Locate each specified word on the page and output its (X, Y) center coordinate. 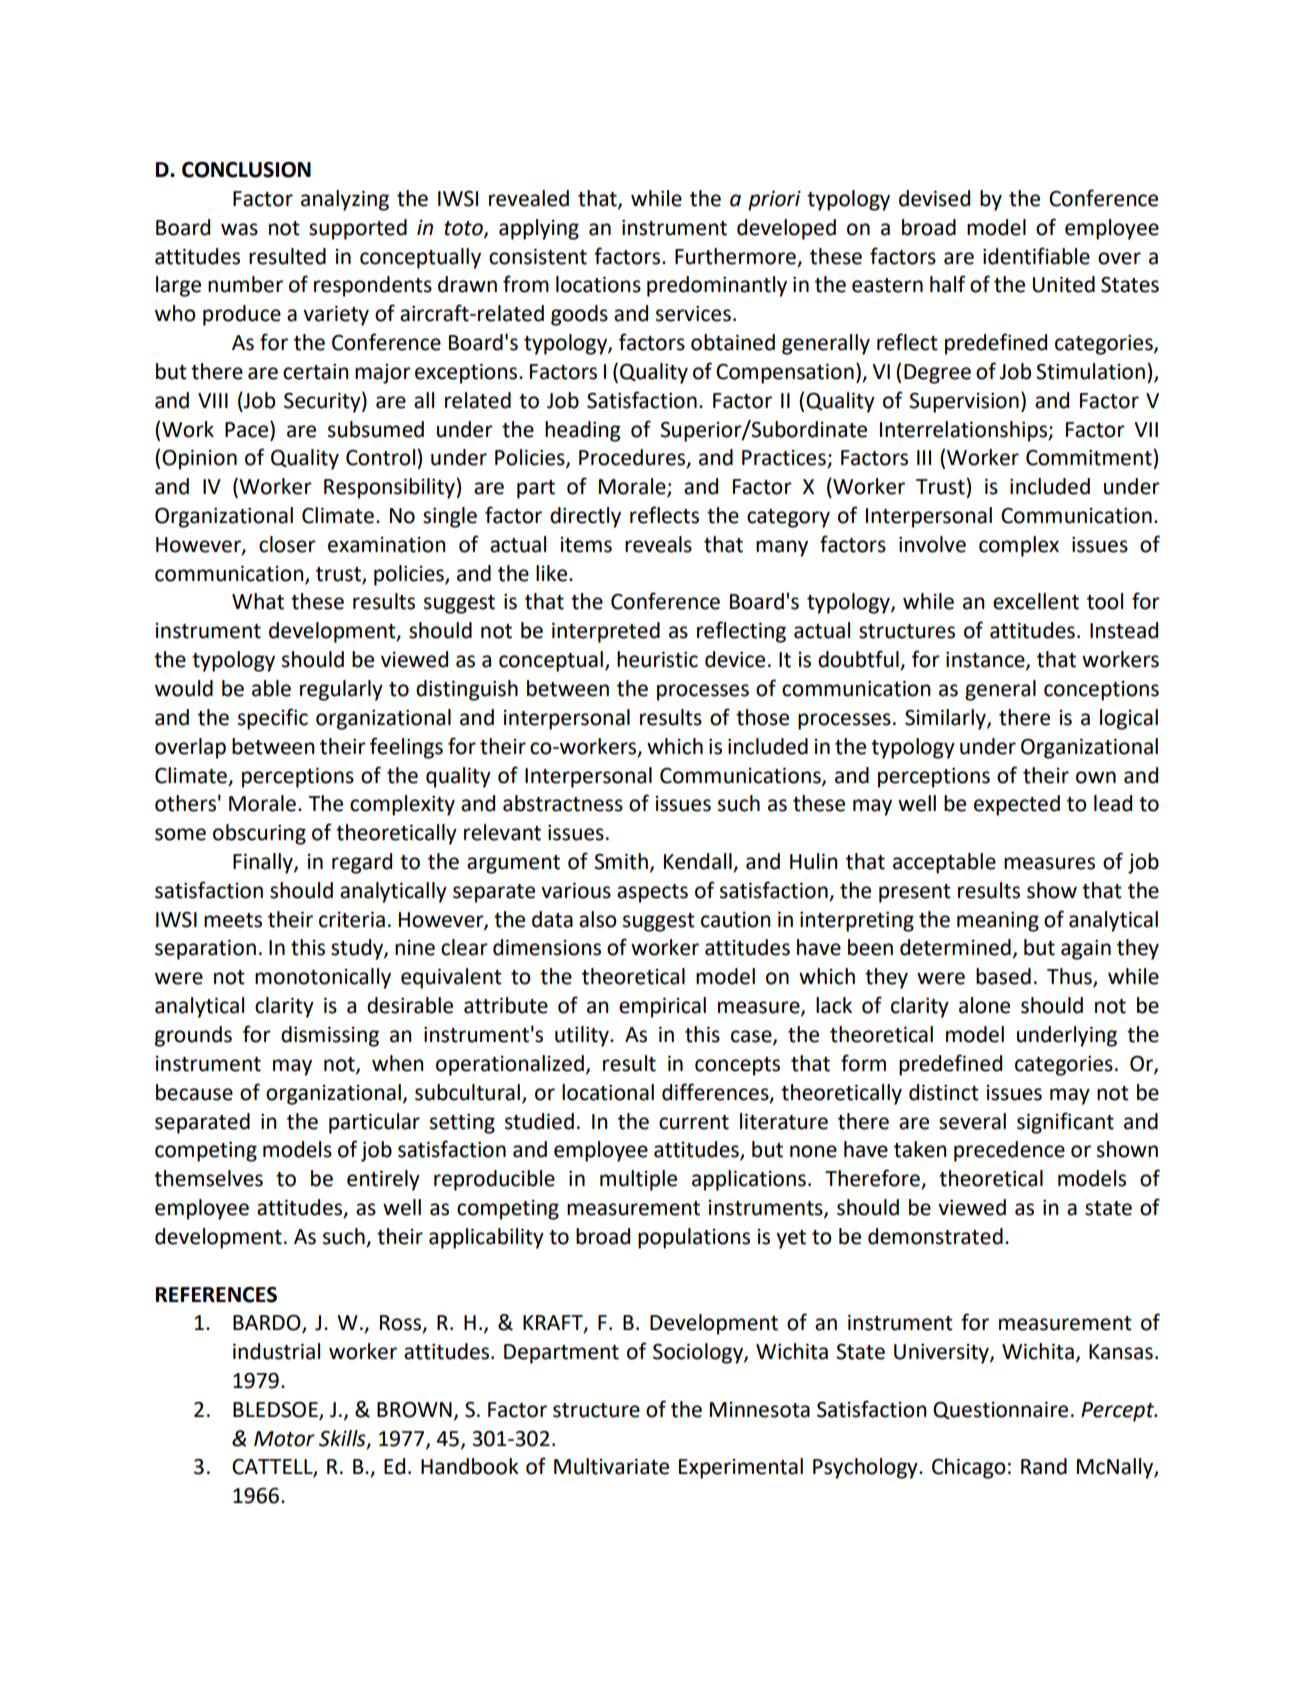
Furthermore (735, 256)
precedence (1009, 1151)
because (194, 1092)
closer (287, 544)
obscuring (259, 834)
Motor (284, 1439)
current (694, 1122)
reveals (658, 544)
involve (932, 544)
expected (1017, 805)
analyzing (345, 200)
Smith (621, 861)
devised (934, 198)
